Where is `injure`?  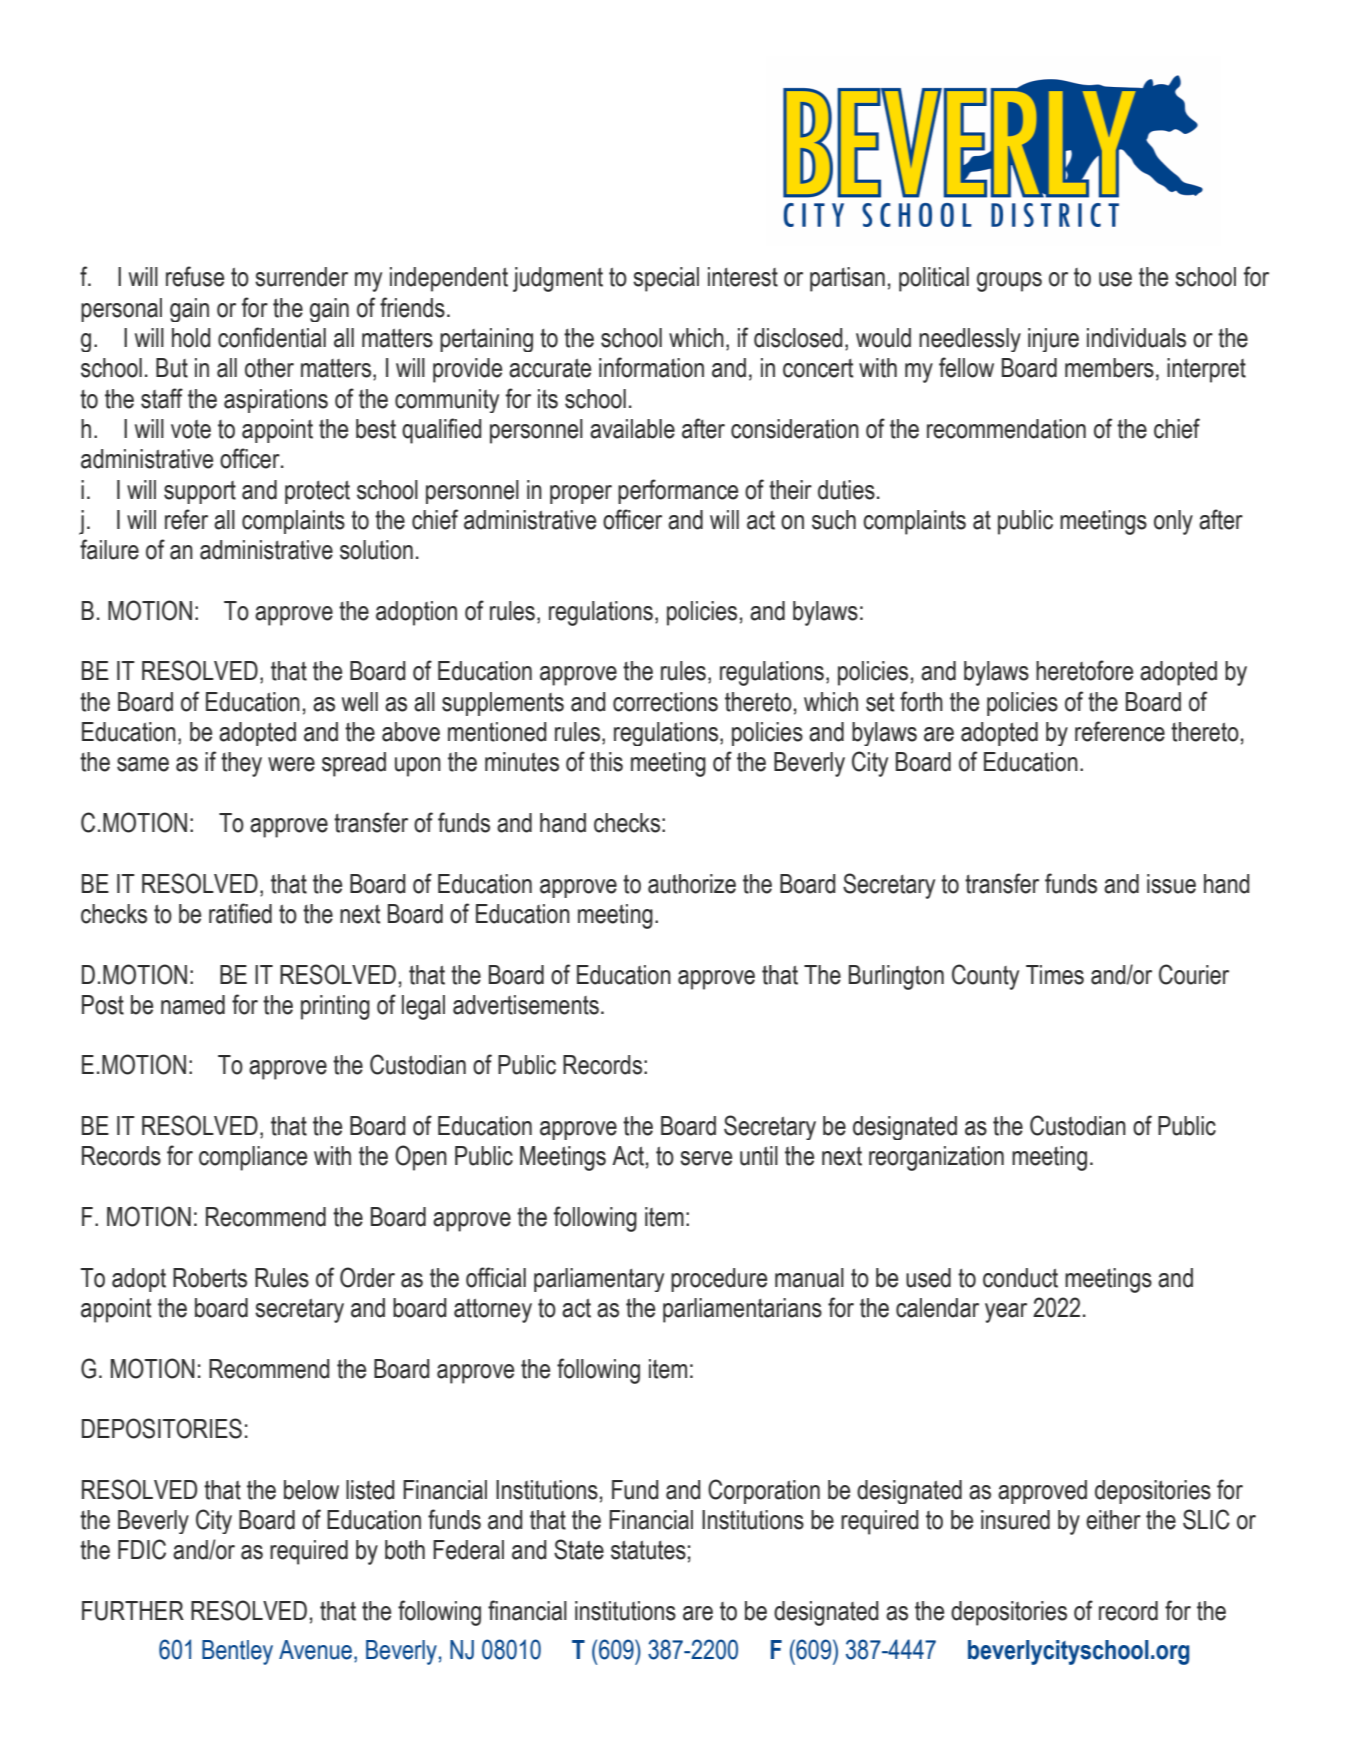 injure is located at coordinates (1053, 340).
